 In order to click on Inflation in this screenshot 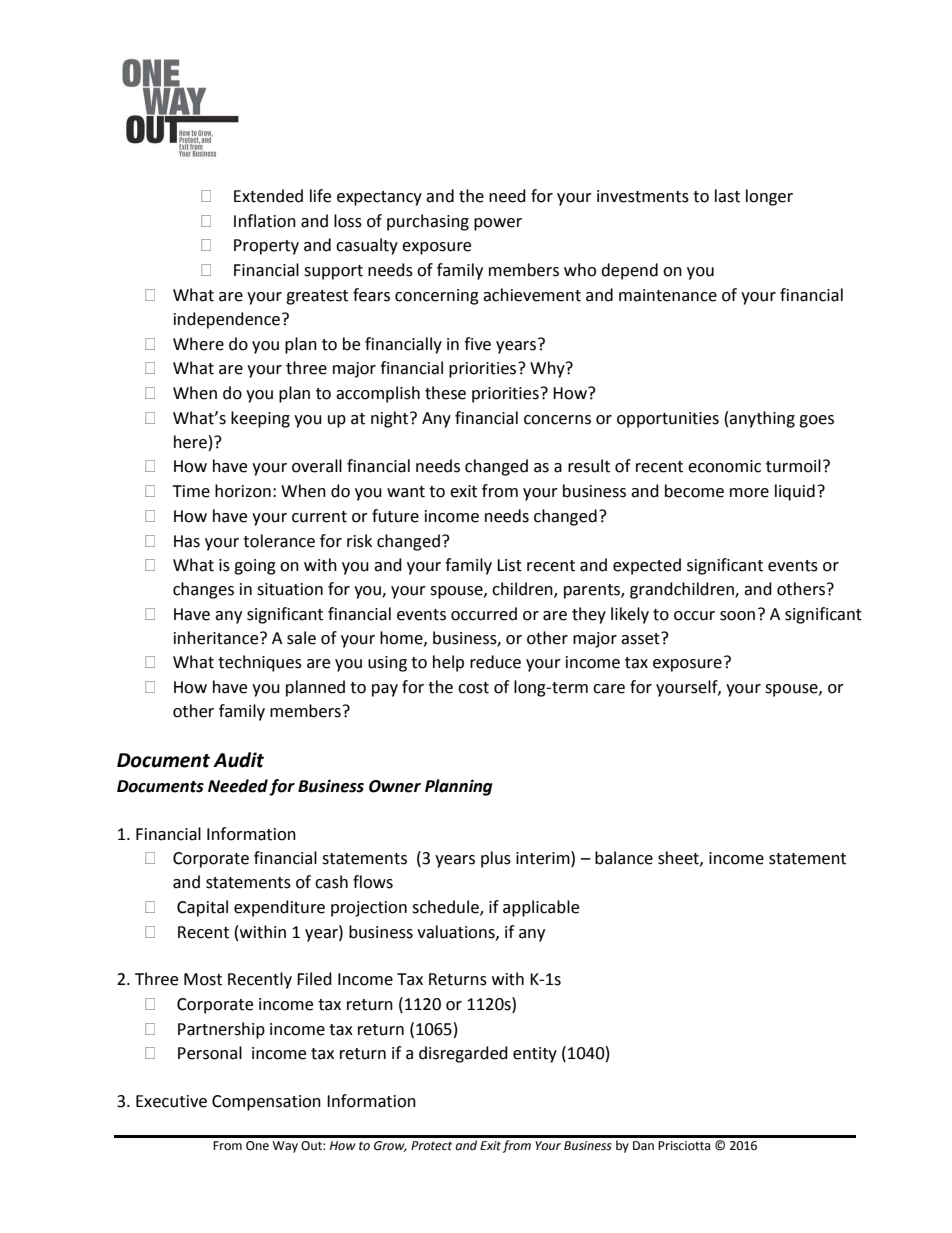, I will do `click(265, 221)`.
